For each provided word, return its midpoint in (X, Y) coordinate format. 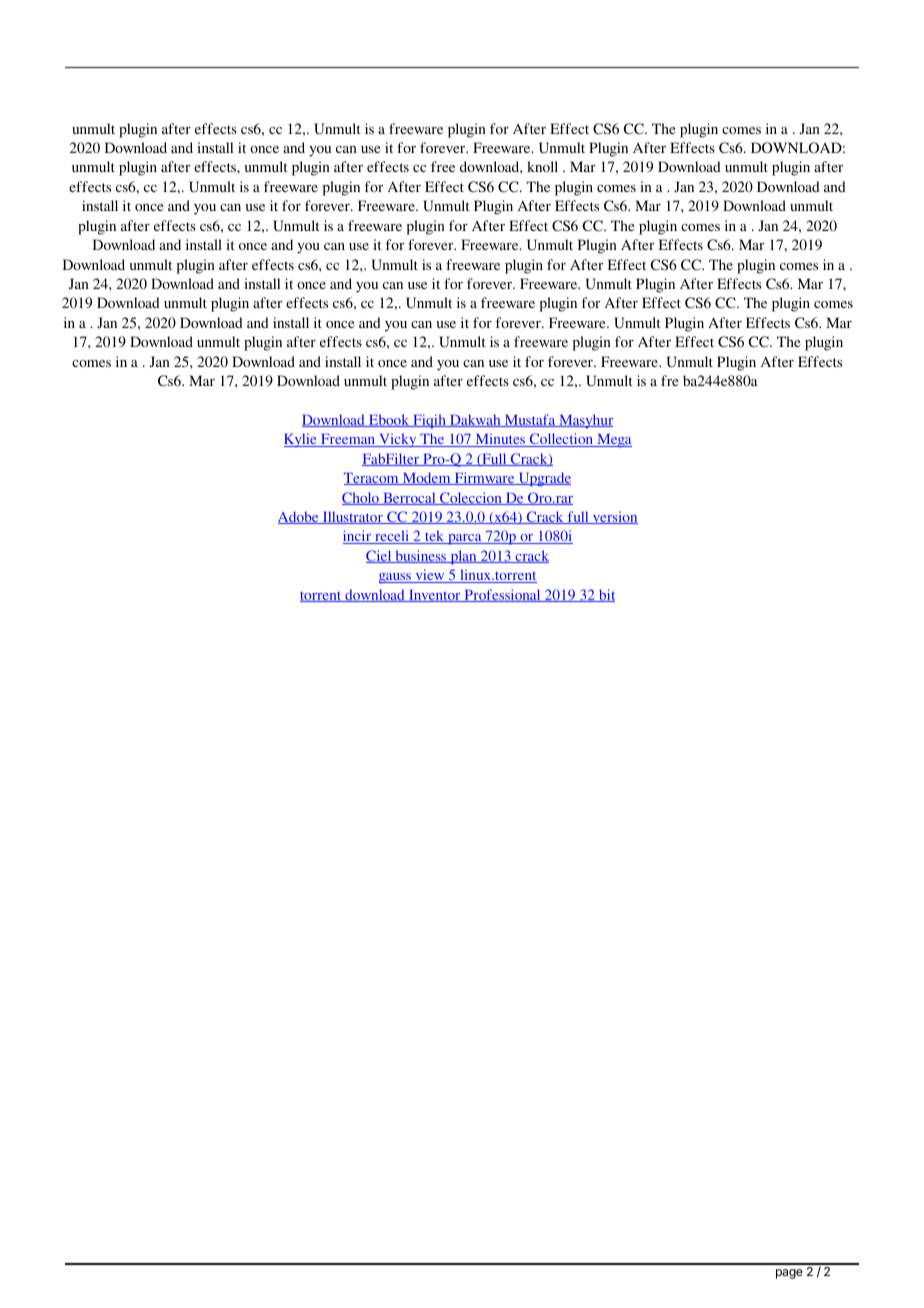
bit (606, 595)
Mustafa (530, 420)
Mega (613, 441)
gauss (396, 578)
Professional (502, 595)
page (789, 1274)
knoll (542, 166)
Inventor (435, 596)
